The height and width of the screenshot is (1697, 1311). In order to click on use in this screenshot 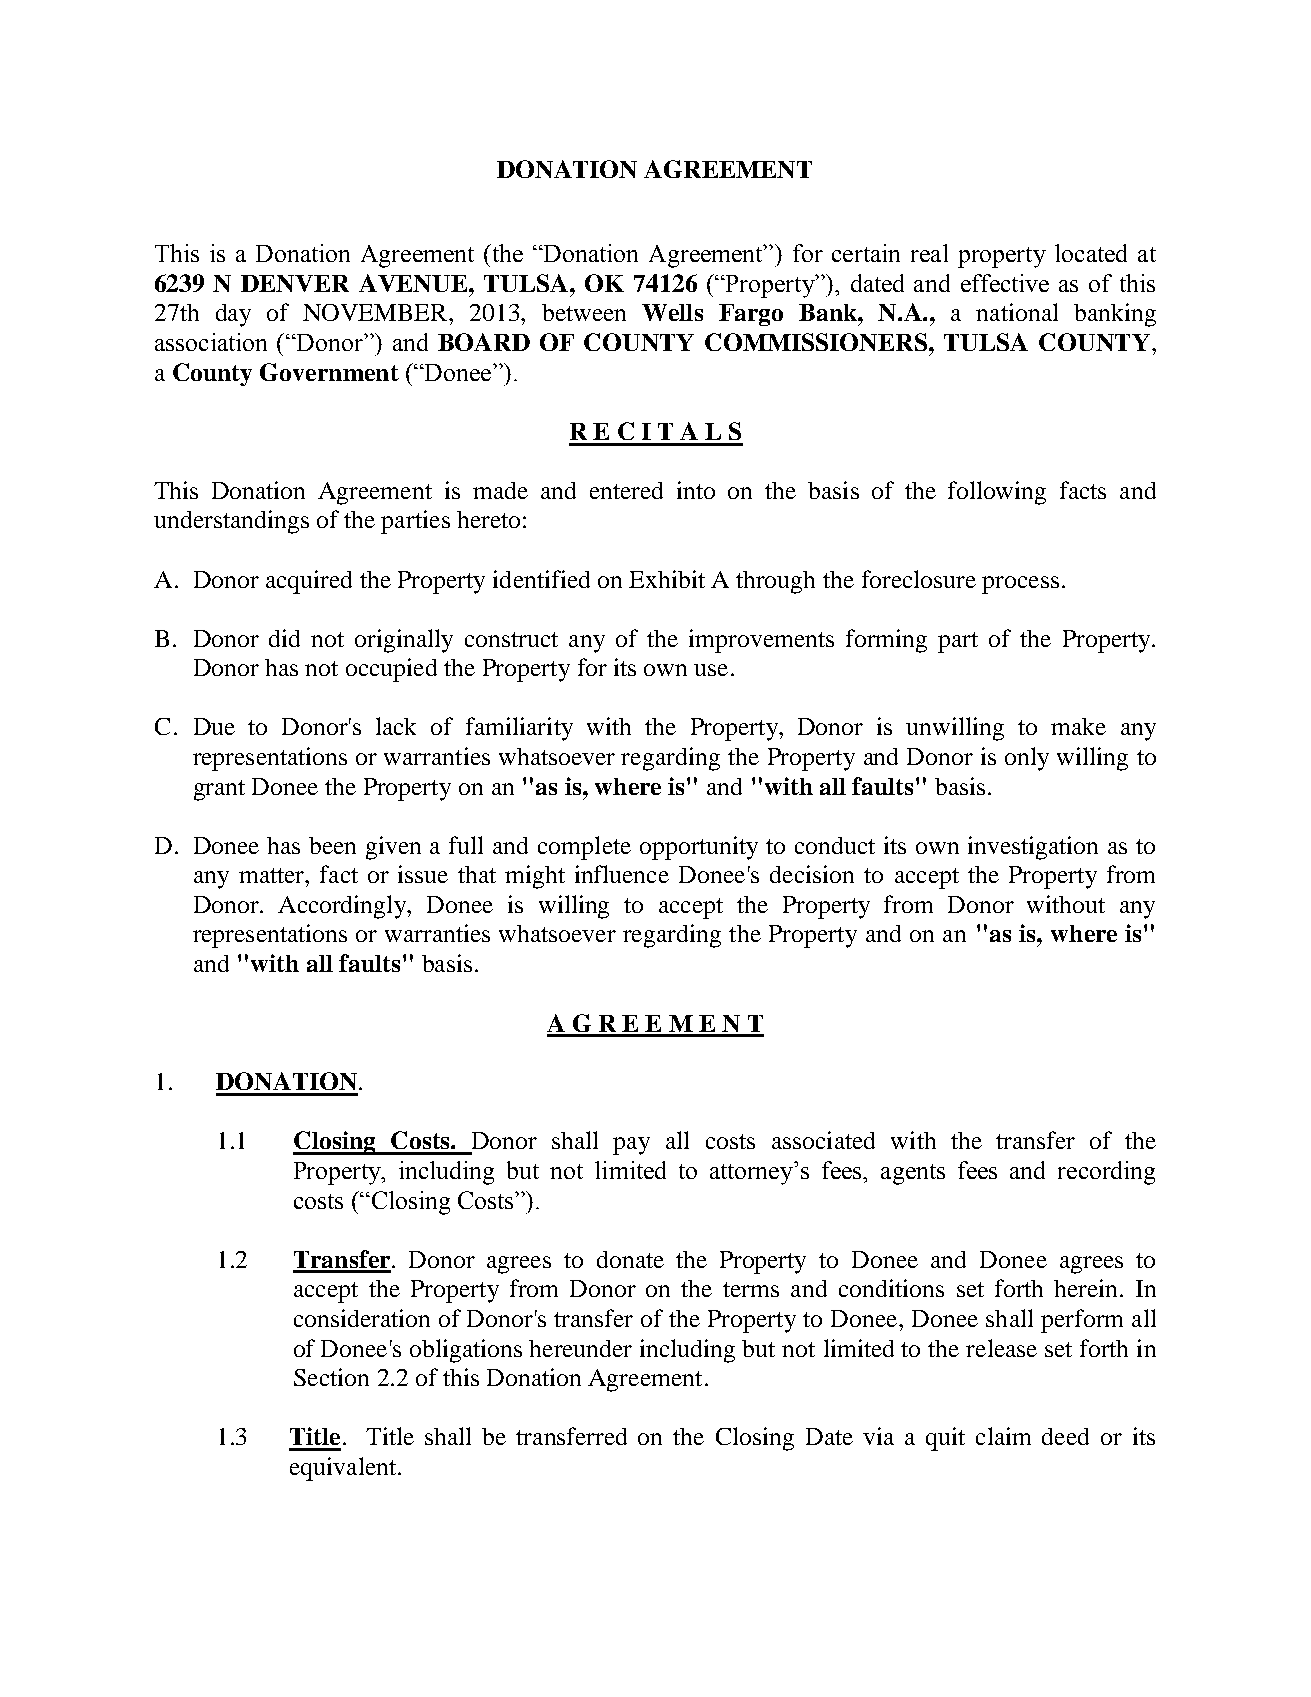, I will do `click(711, 670)`.
